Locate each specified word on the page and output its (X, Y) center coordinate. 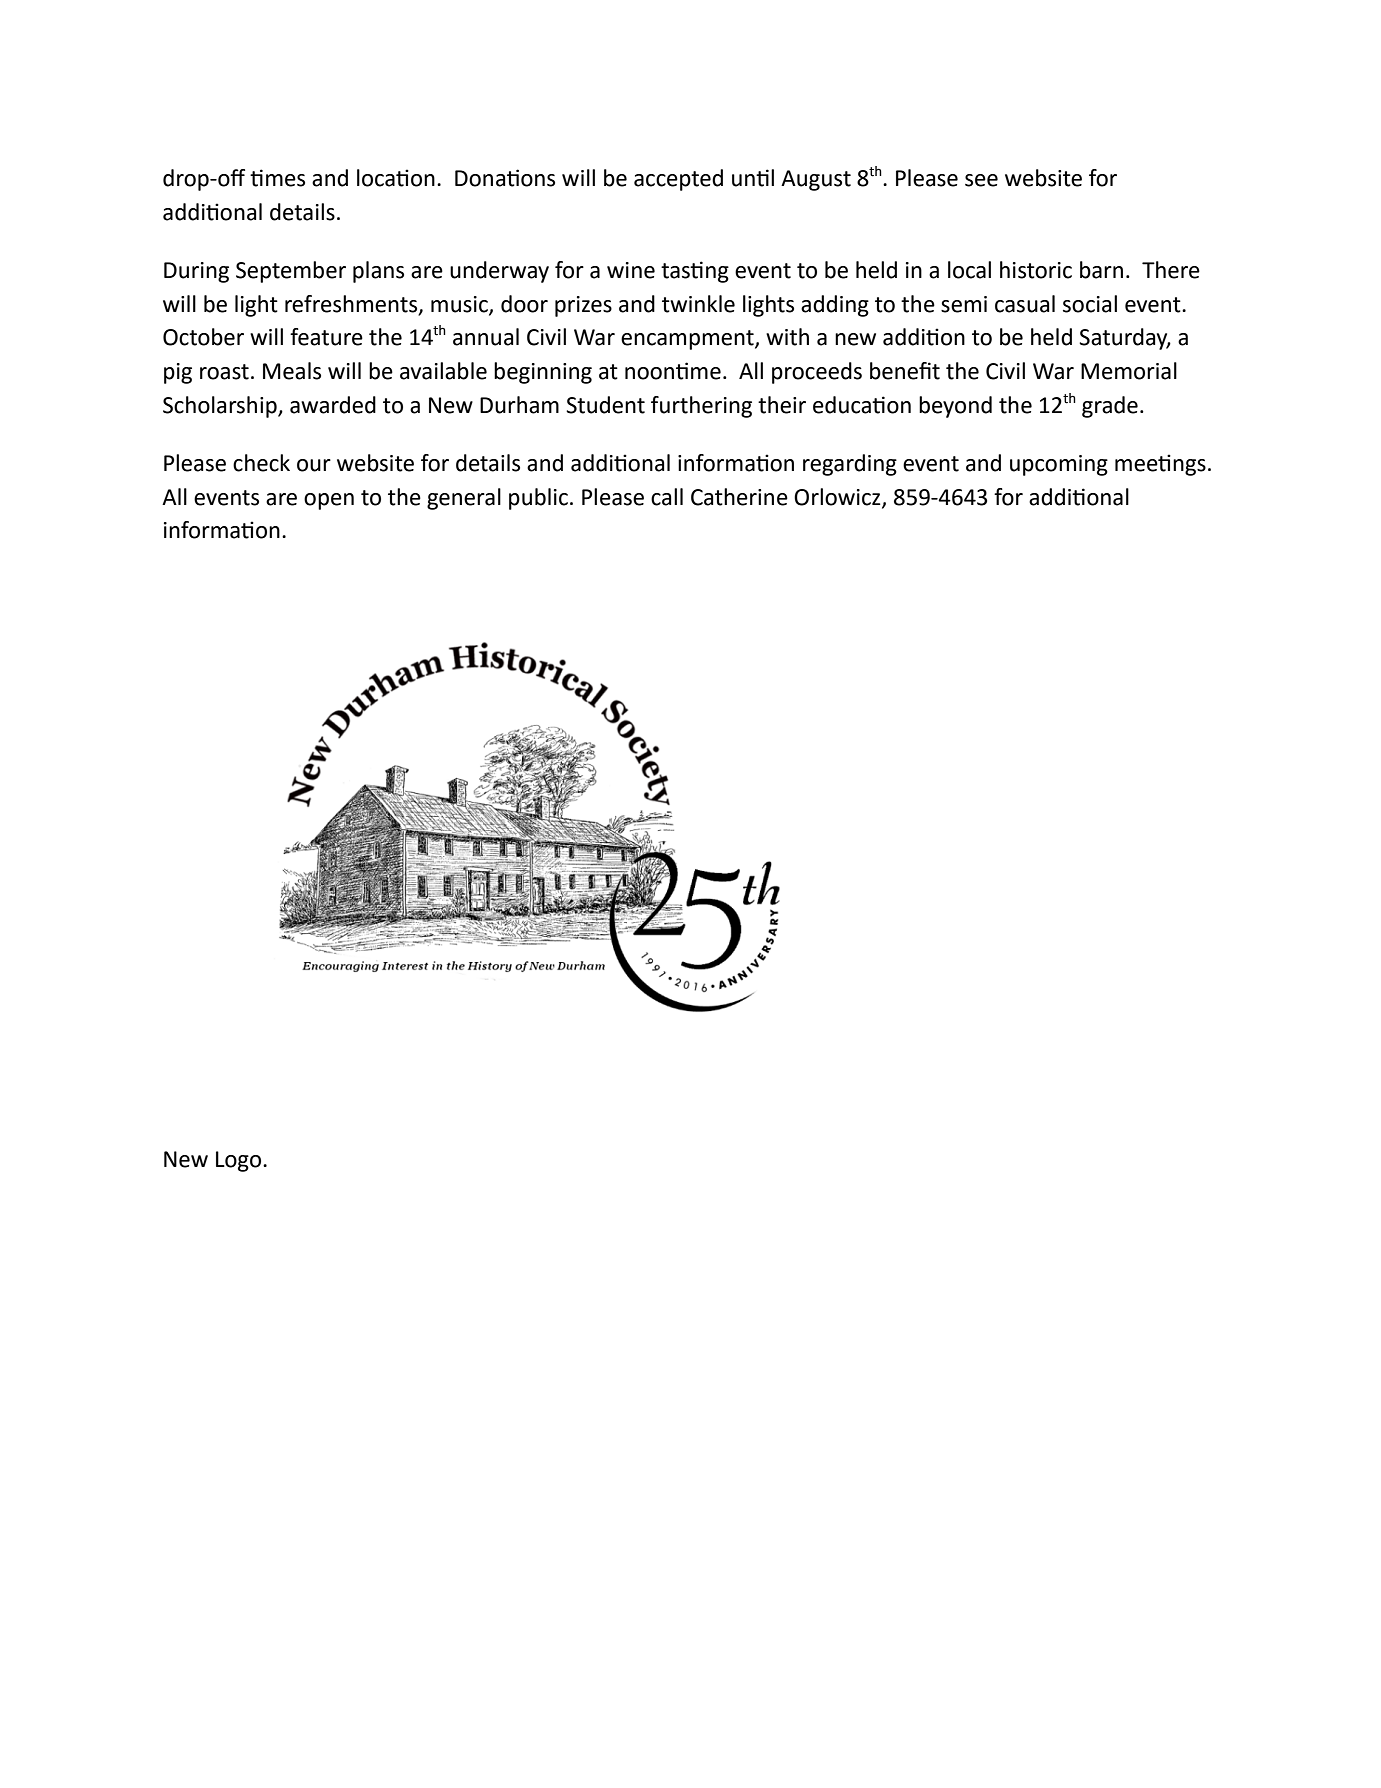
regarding (850, 465)
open (329, 501)
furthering (701, 407)
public (538, 499)
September (291, 272)
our (314, 465)
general (464, 499)
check (261, 463)
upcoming (1059, 465)
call (667, 497)
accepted (678, 180)
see (981, 180)
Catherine (739, 497)
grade (1110, 407)
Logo (240, 1161)
